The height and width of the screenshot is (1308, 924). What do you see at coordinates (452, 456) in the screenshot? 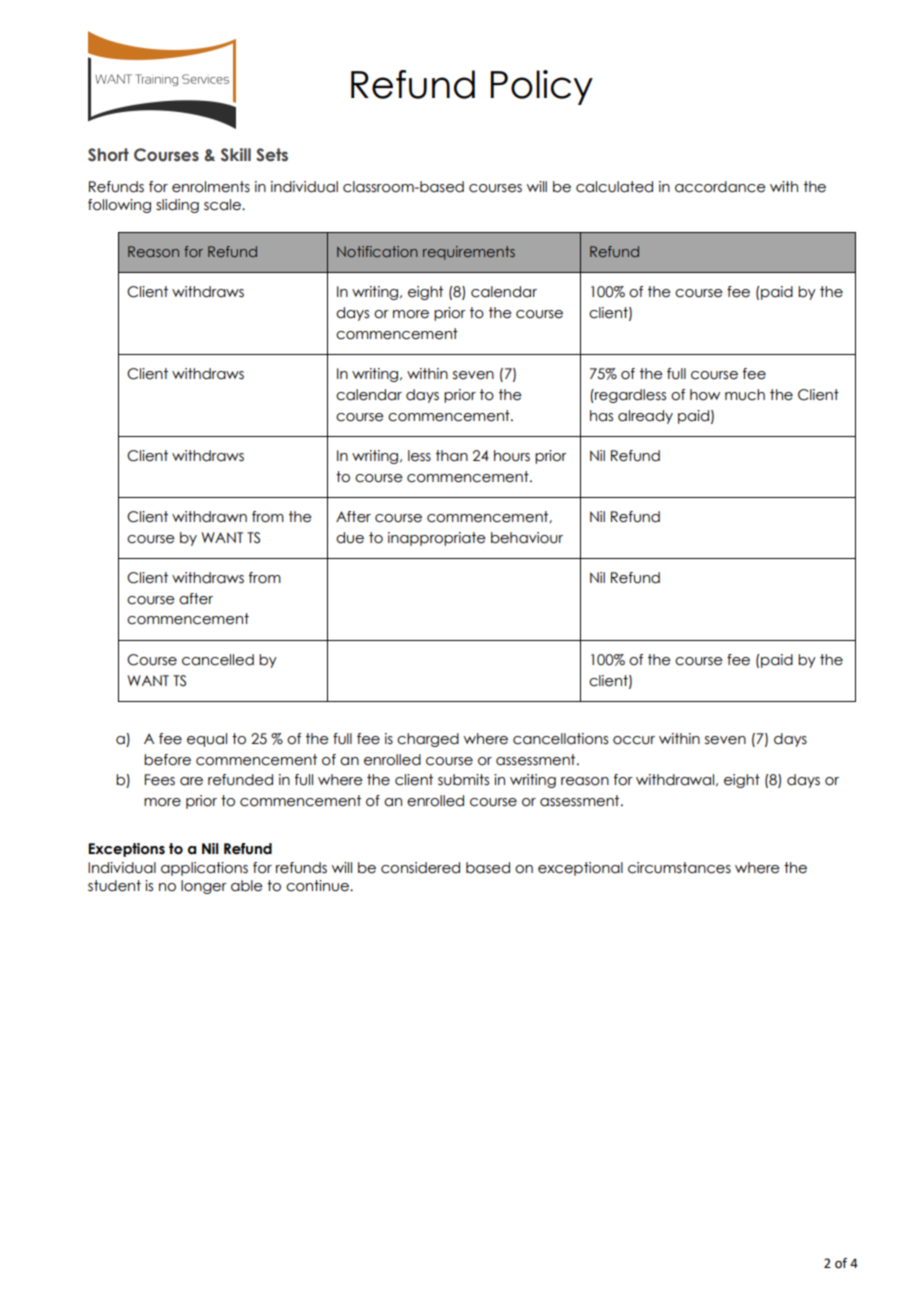
I see `than` at bounding box center [452, 456].
